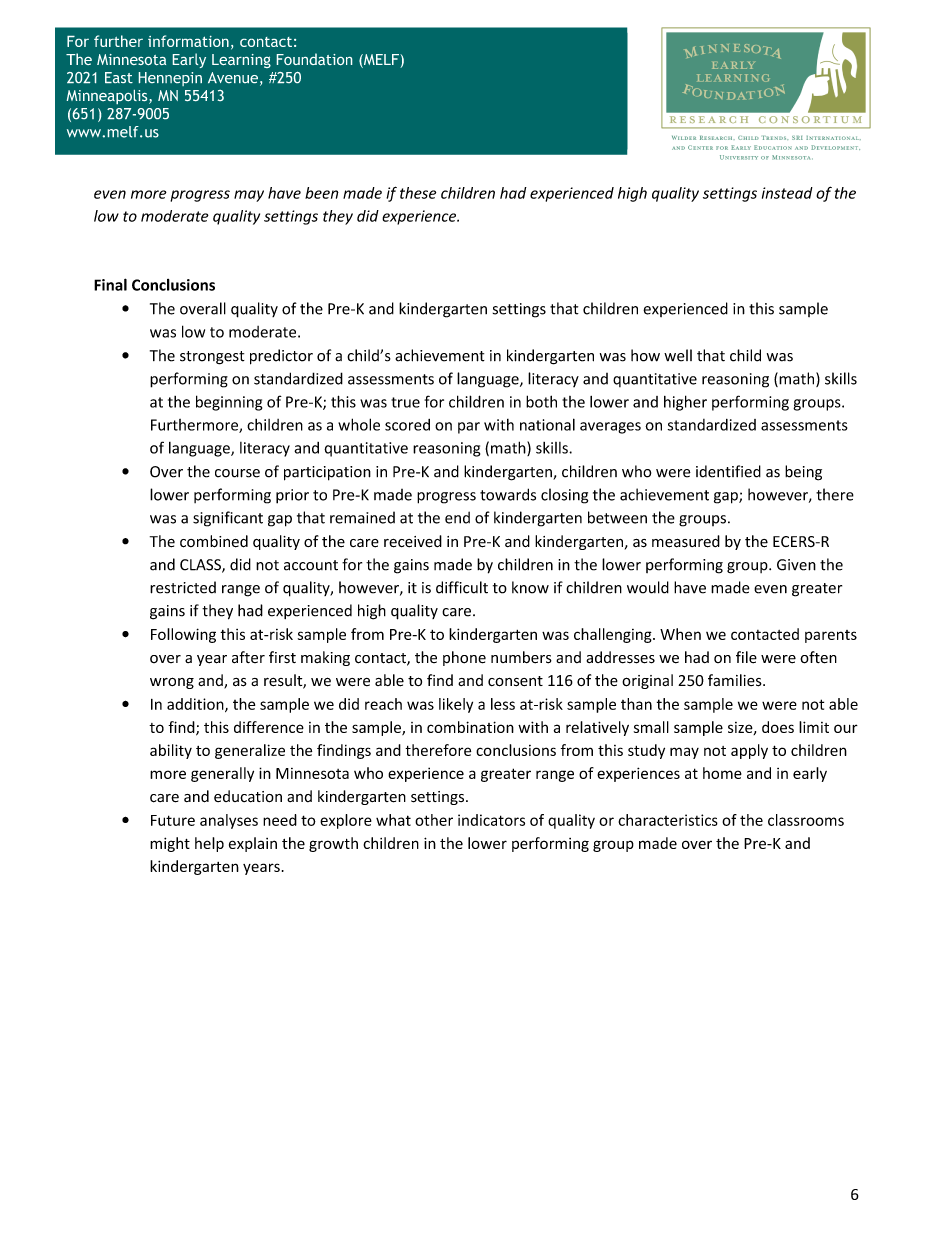 The image size is (952, 1233). I want to click on identified, so click(728, 471).
